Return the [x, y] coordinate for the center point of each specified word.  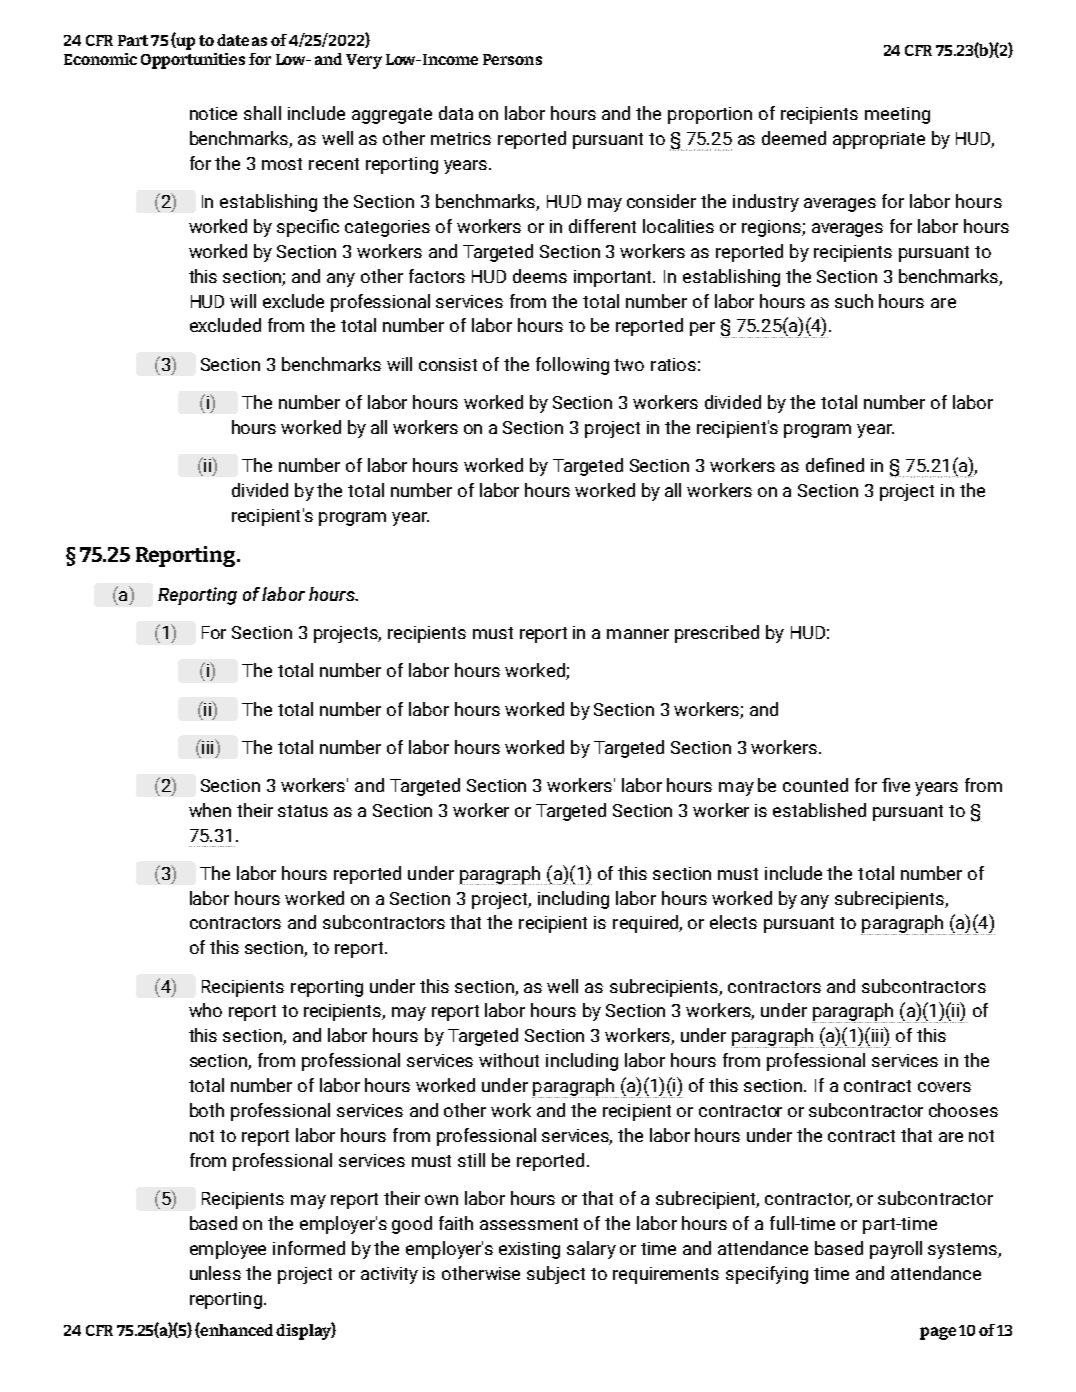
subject [556, 1275]
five [896, 785]
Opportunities [193, 61]
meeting [897, 115]
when [210, 810]
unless [215, 1273]
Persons [512, 59]
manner [638, 634]
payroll [896, 1250]
